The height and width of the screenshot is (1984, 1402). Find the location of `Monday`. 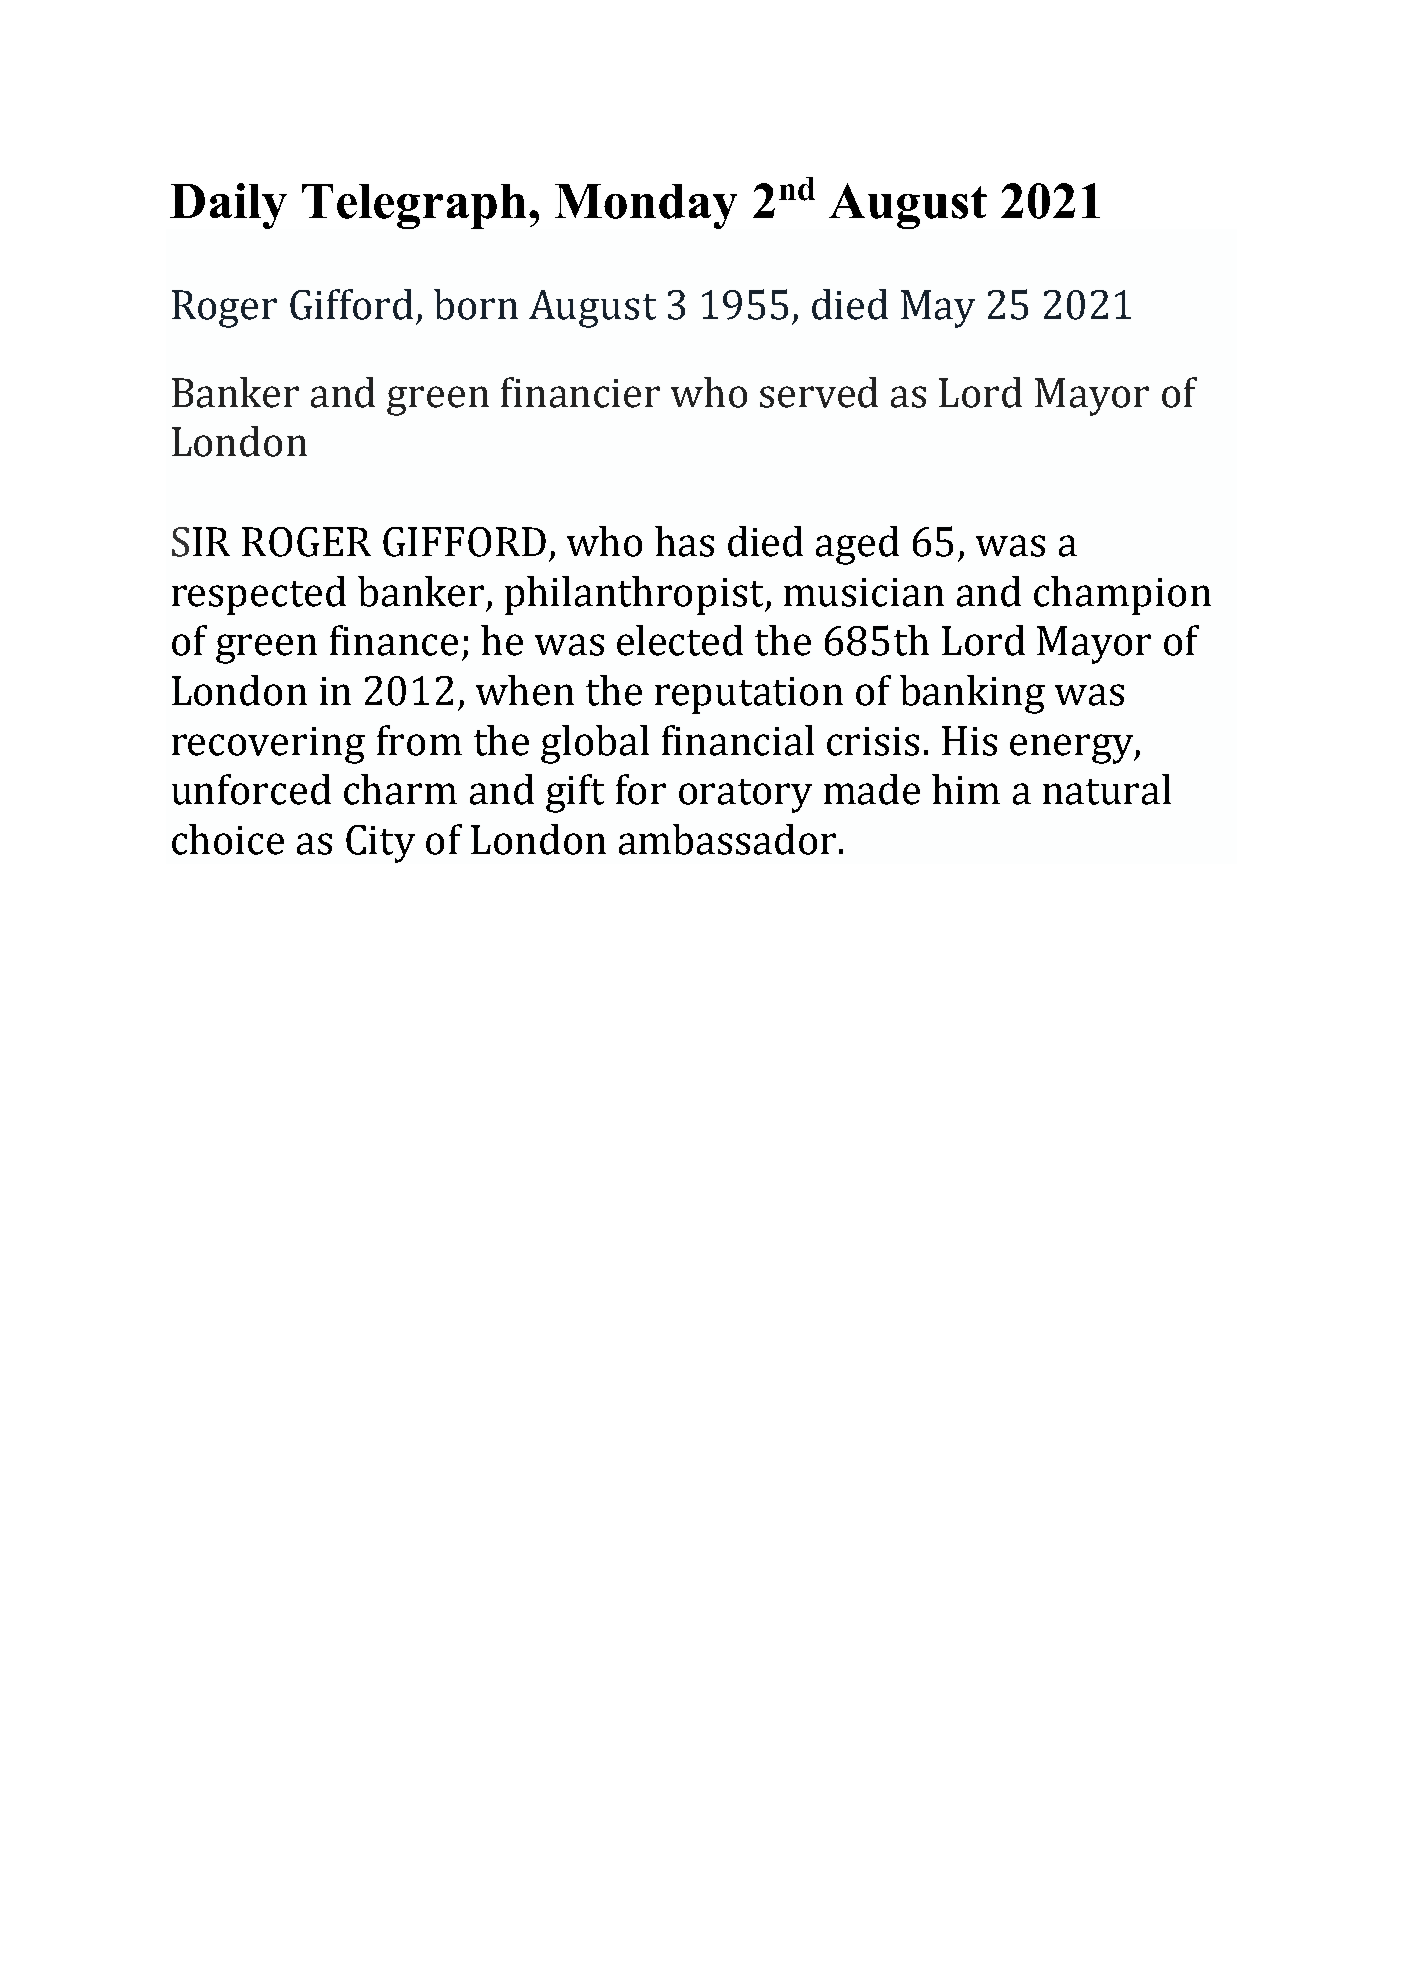

Monday is located at coordinates (646, 206).
